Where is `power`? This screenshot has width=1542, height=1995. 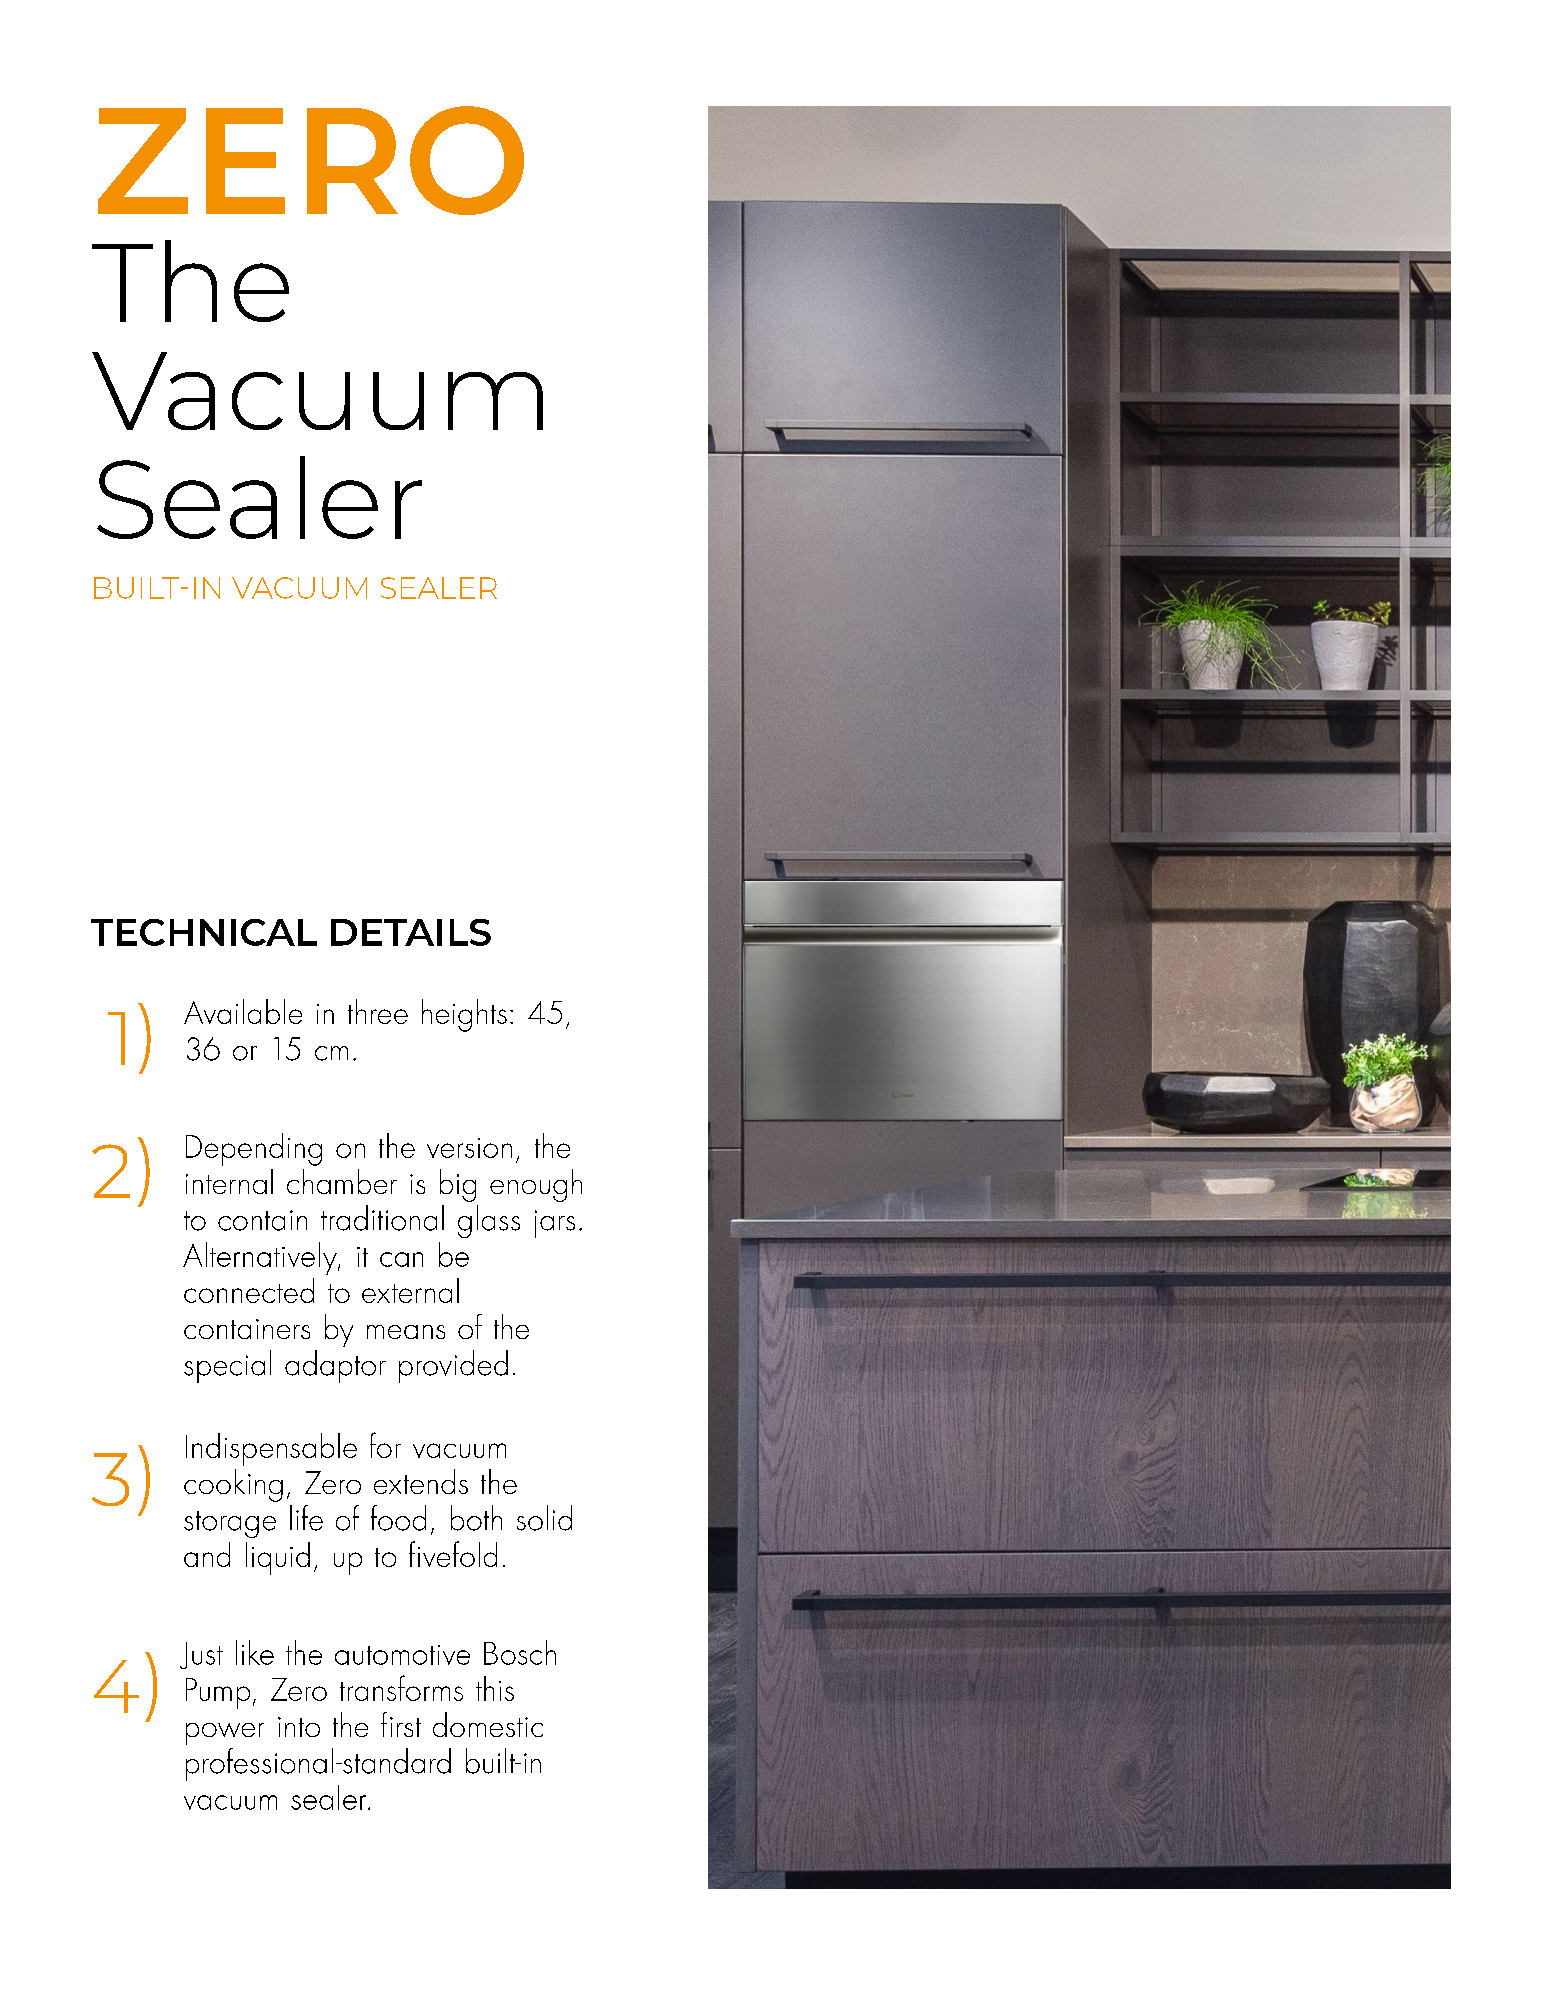 power is located at coordinates (225, 1734).
